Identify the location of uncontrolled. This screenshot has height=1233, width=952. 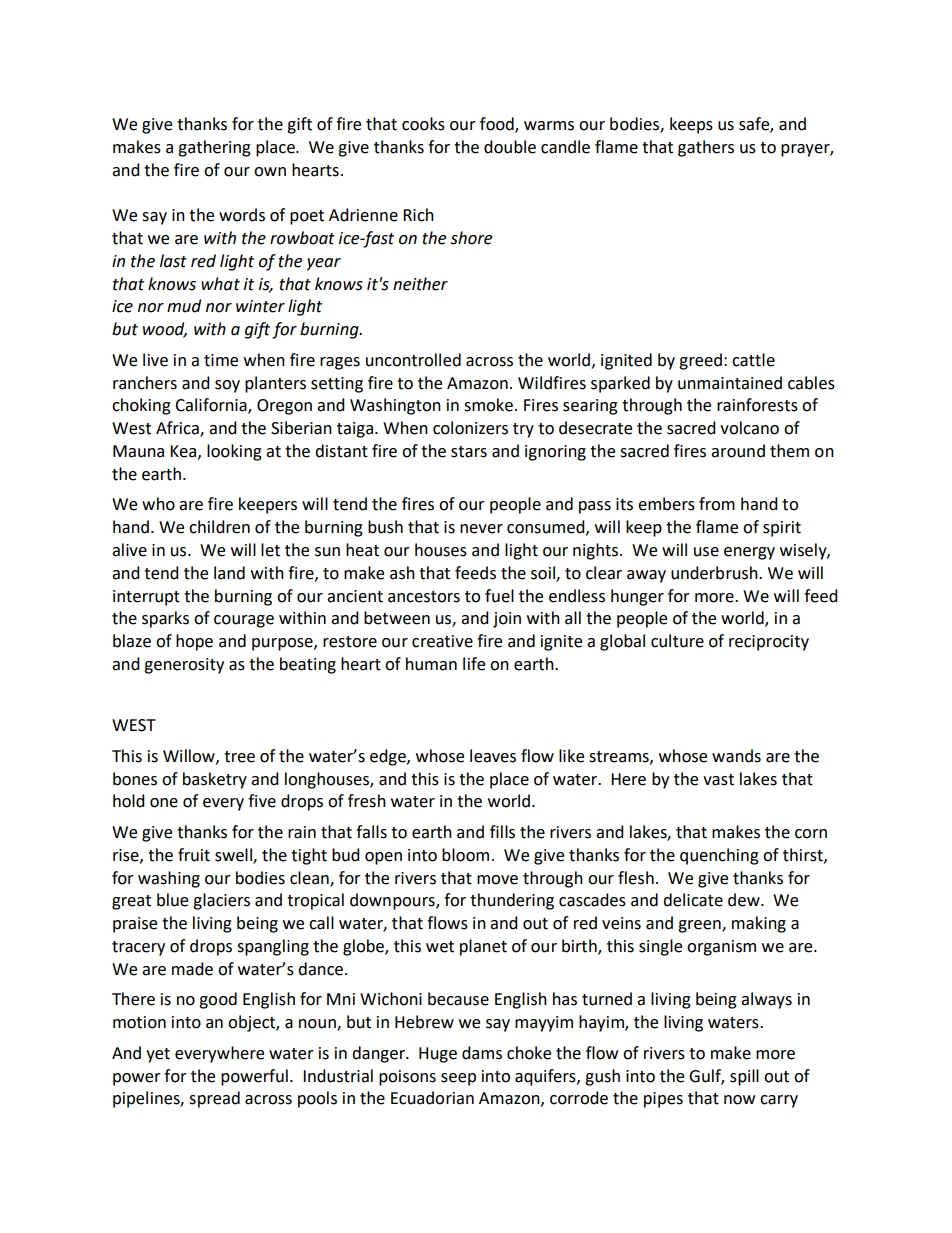
(413, 360).
